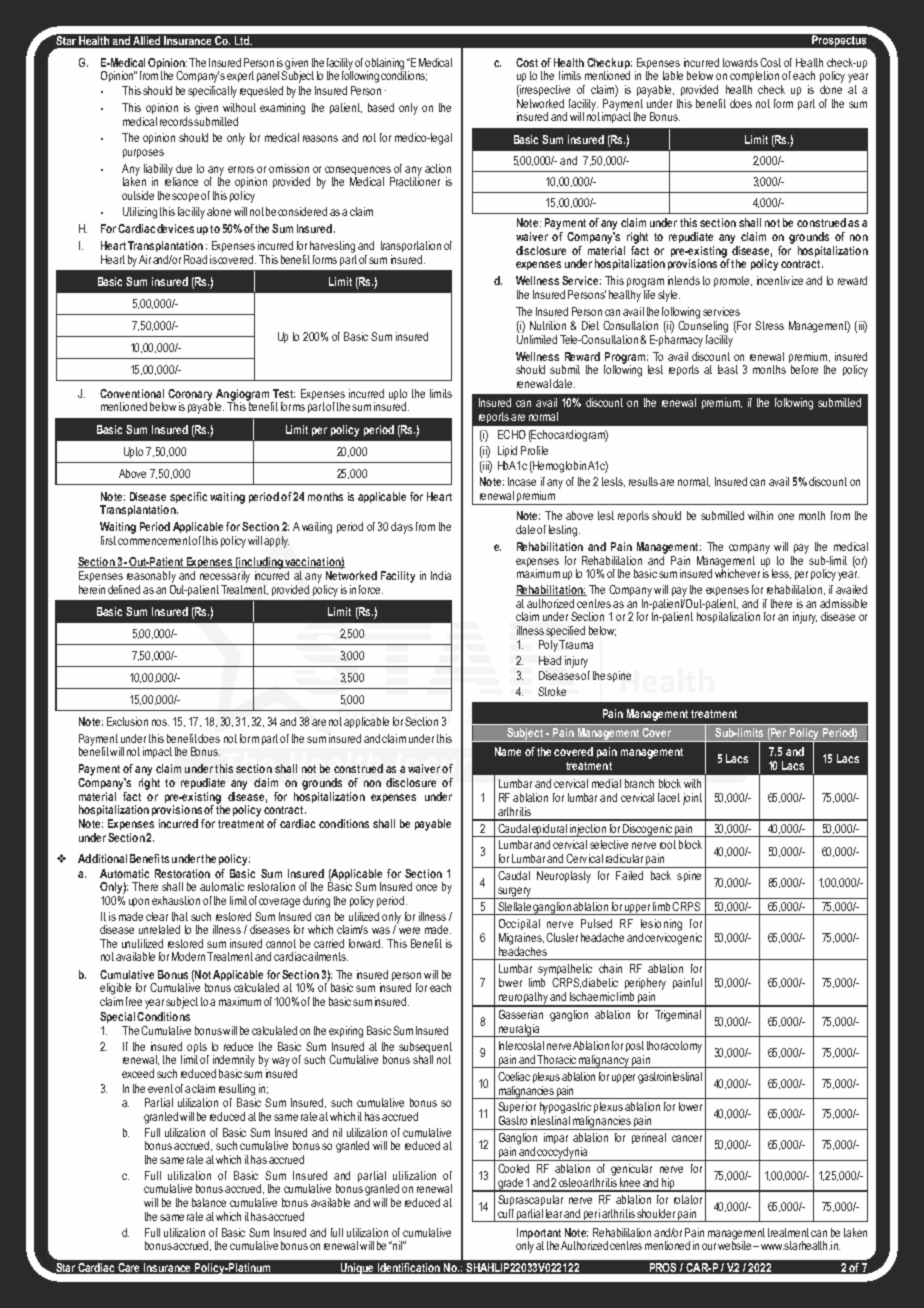 The height and width of the screenshot is (1308, 924). What do you see at coordinates (736, 1244) in the screenshot?
I see `website` at bounding box center [736, 1244].
